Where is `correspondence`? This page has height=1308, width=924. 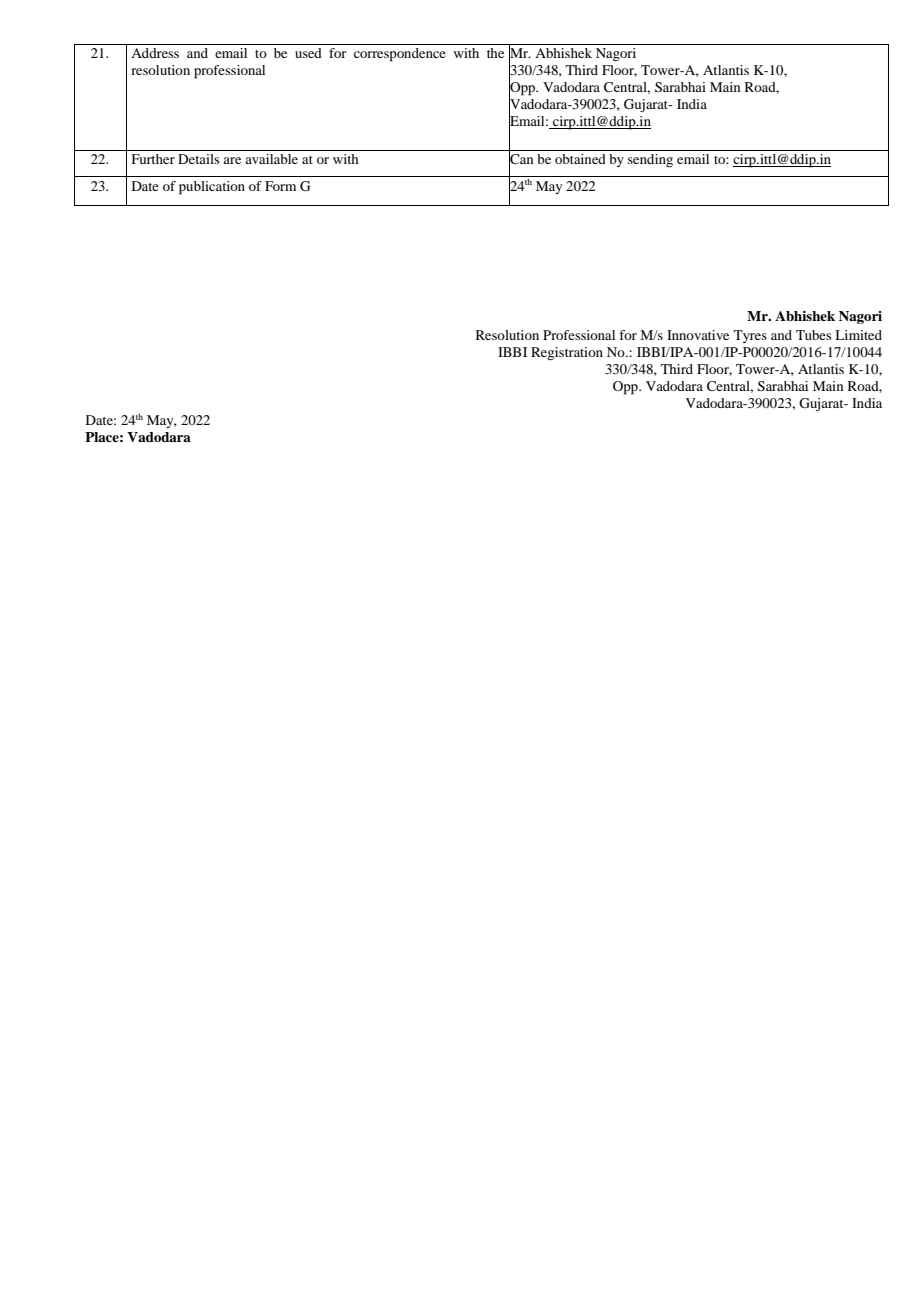 correspondence is located at coordinates (400, 55).
